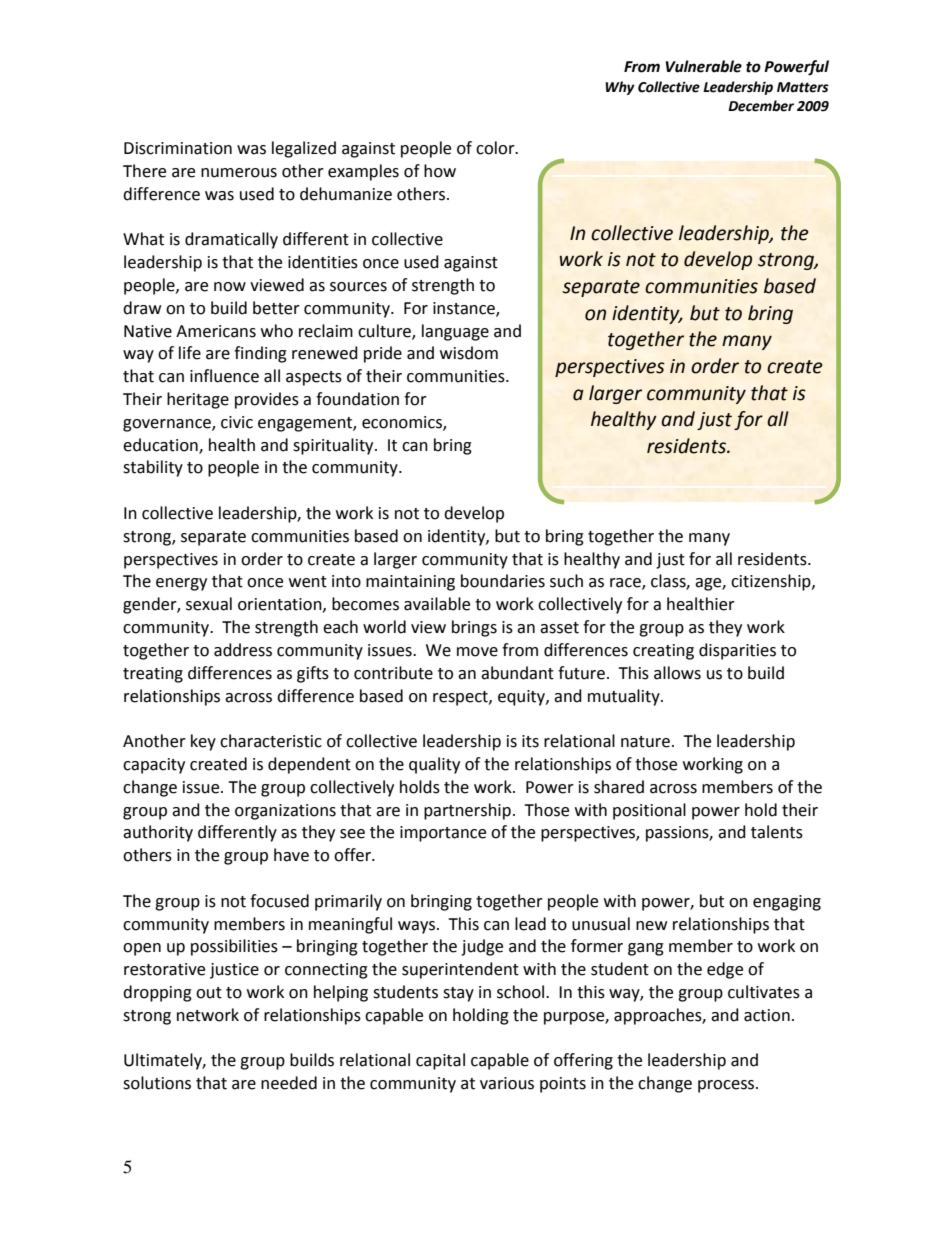  Describe the element at coordinates (440, 1061) in the screenshot. I see `capital` at that location.
